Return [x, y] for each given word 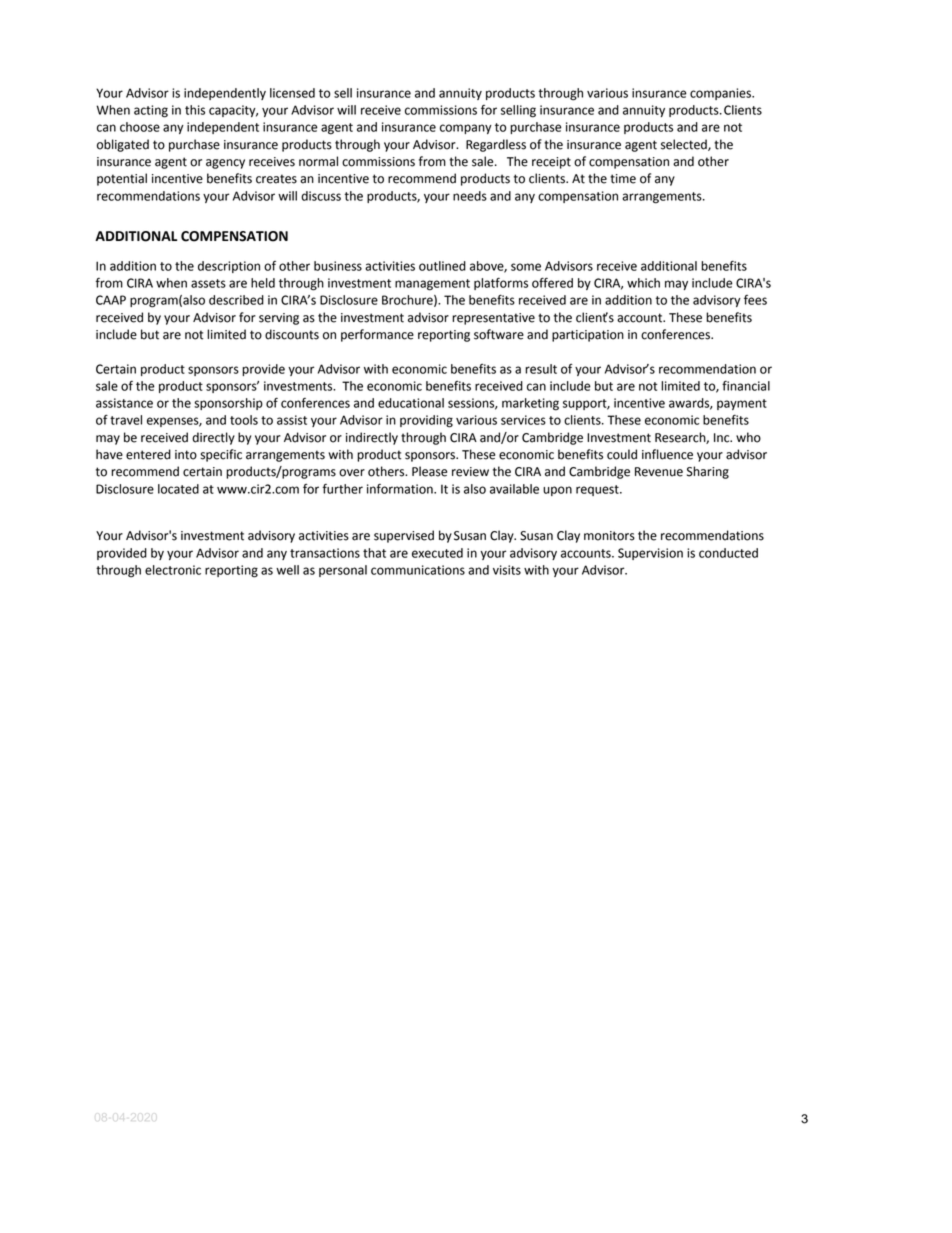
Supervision [650, 554]
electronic [173, 570]
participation [588, 336]
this [195, 110]
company [466, 129]
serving [279, 319]
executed [437, 553]
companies [721, 94]
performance [377, 335]
